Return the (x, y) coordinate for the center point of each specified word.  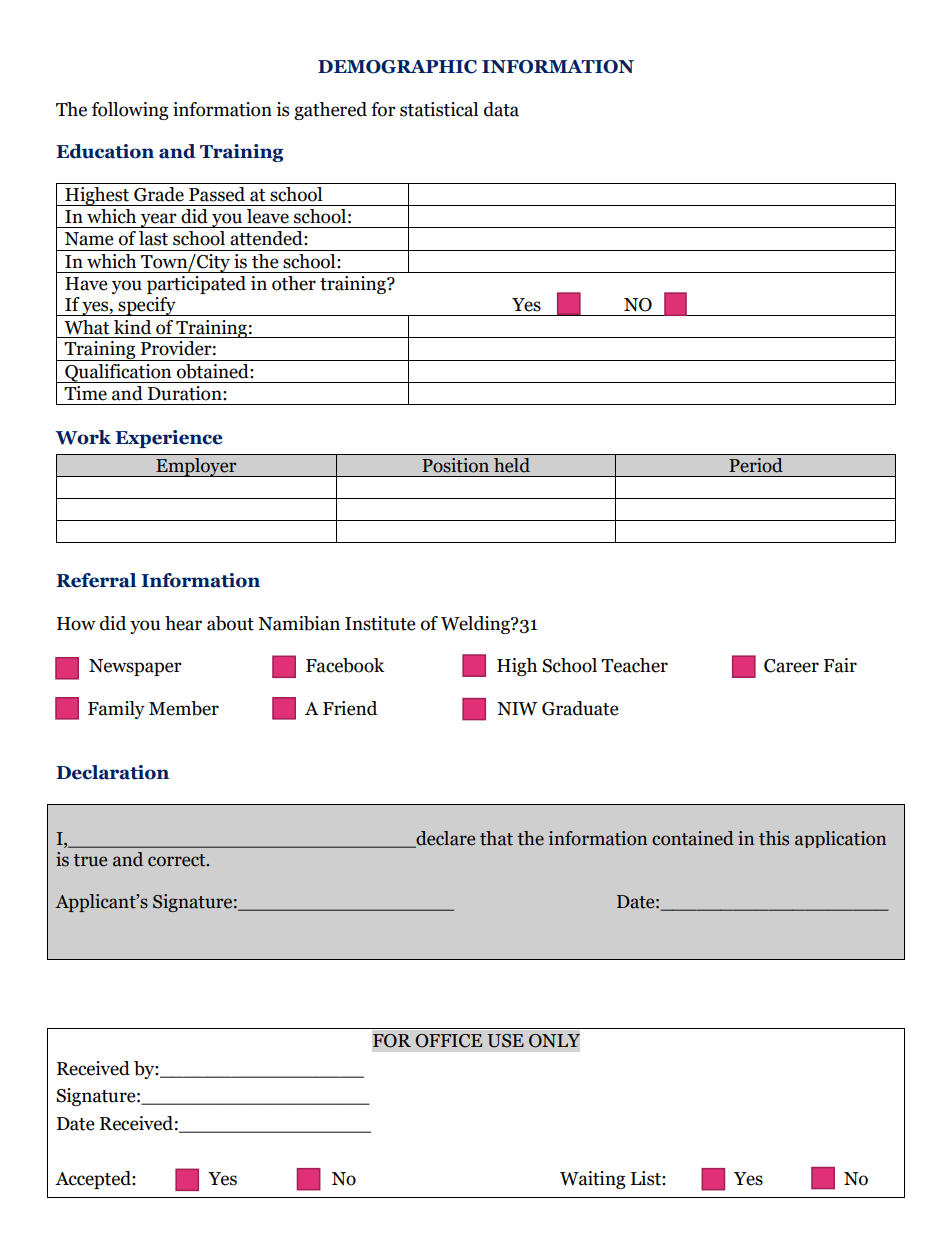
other (294, 283)
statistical (439, 109)
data (501, 109)
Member (184, 708)
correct (178, 860)
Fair (840, 665)
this (774, 838)
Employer (196, 467)
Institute (380, 623)
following (130, 111)
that (496, 838)
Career (791, 666)
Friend (350, 708)
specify (147, 306)
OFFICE (448, 1041)
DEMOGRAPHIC (397, 67)
